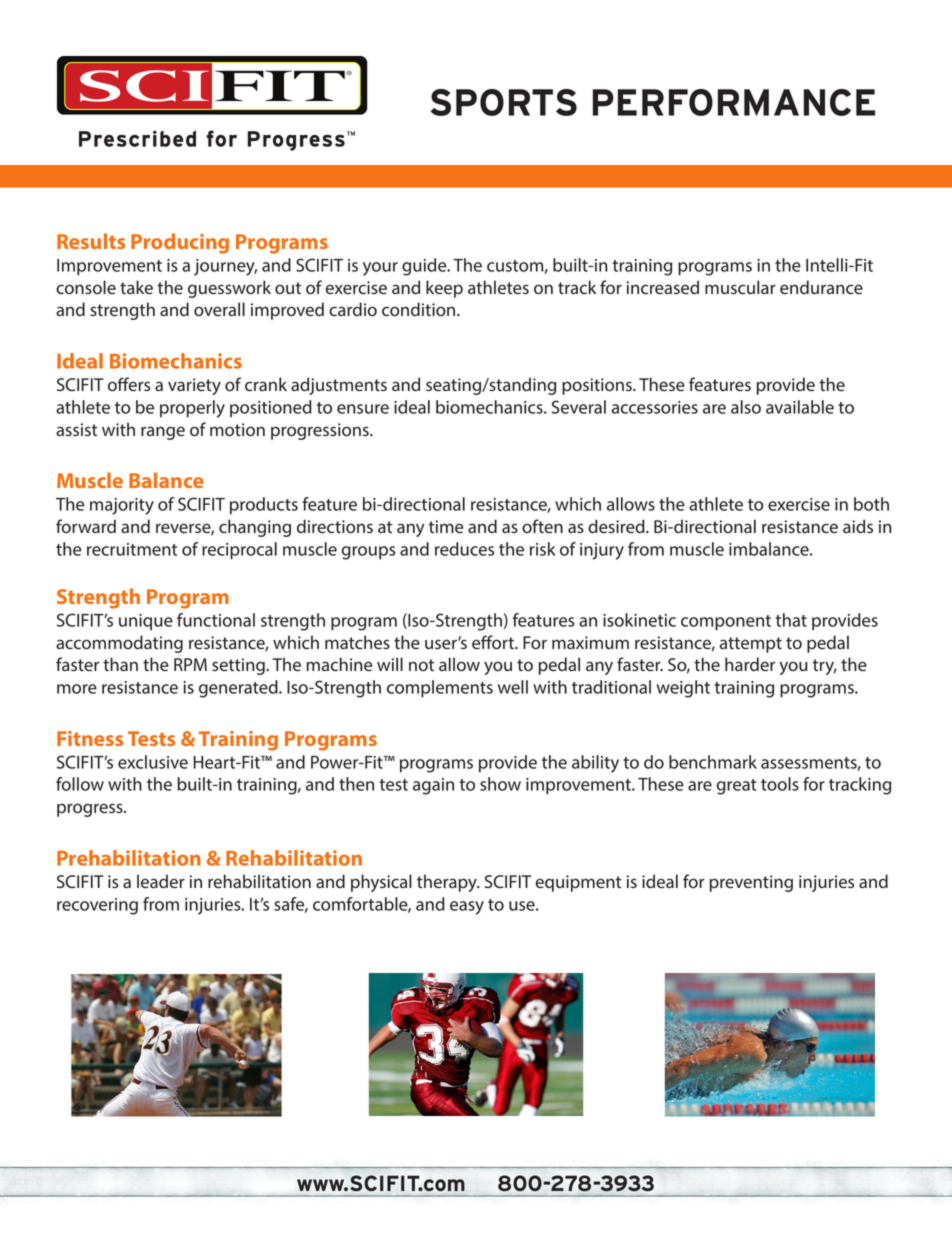 The width and height of the document is (952, 1233). Describe the element at coordinates (740, 287) in the document. I see `muscular` at that location.
